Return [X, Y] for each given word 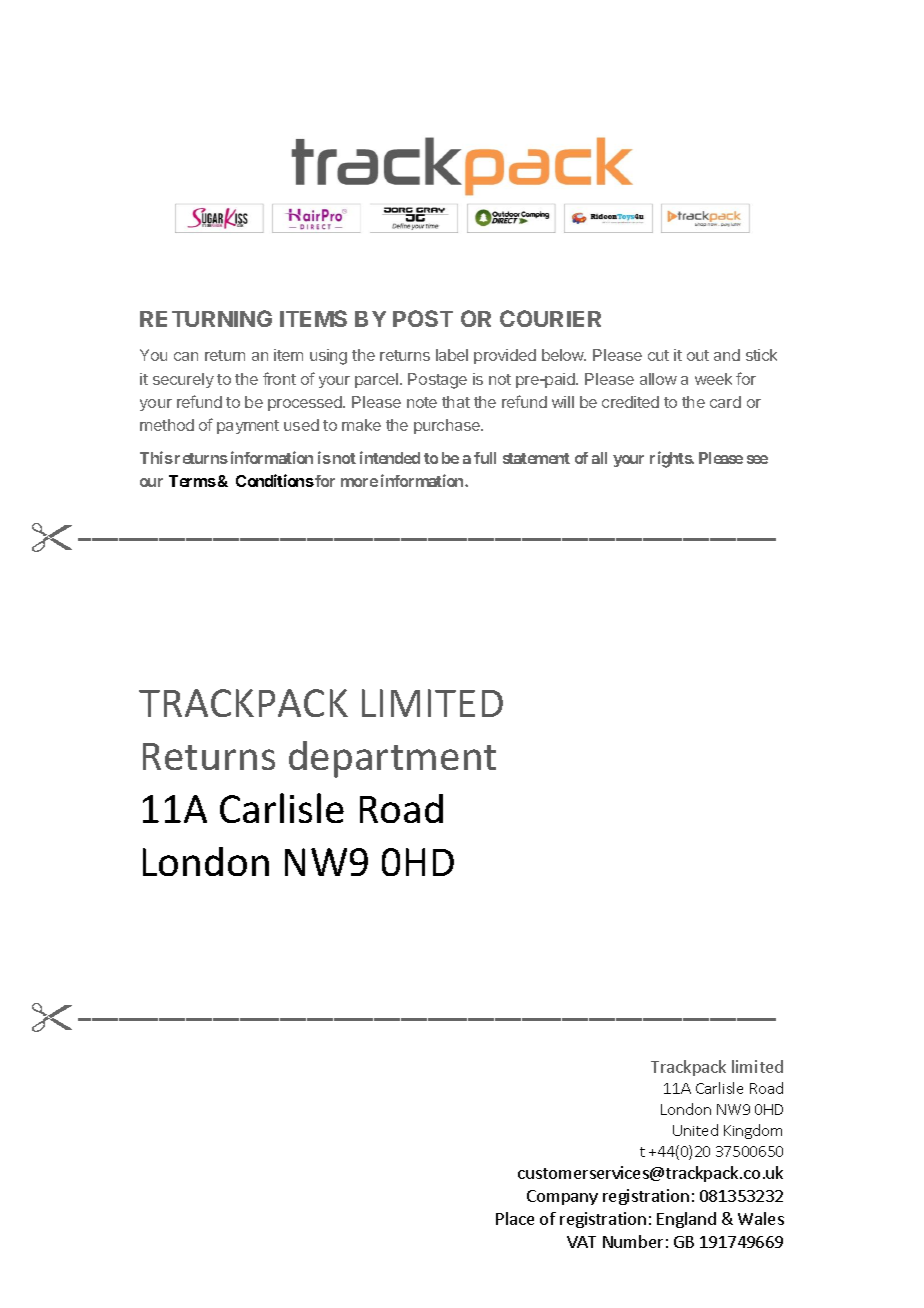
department [392, 759]
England [686, 1220]
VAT [581, 1242]
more [359, 482]
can [186, 356]
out [698, 355]
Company [562, 1197]
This [156, 457]
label [452, 355]
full [485, 458]
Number [633, 1241]
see [757, 459]
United [695, 1130]
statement [536, 458]
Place [515, 1218]
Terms [192, 481]
